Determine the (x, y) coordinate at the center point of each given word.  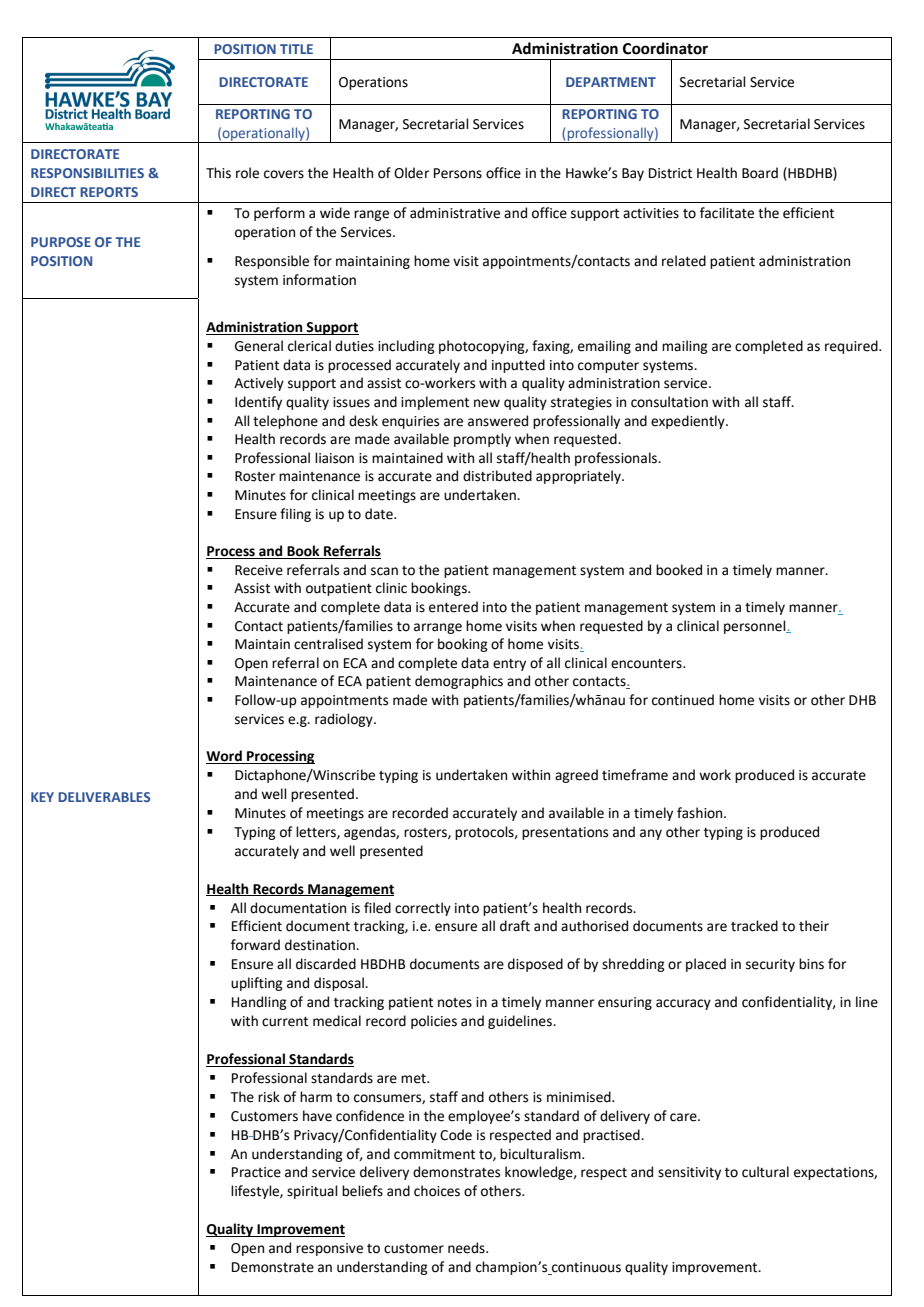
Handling (259, 1003)
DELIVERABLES (104, 797)
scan (384, 571)
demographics (459, 682)
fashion (701, 813)
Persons (458, 173)
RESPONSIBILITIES (87, 173)
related (684, 261)
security (770, 965)
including (406, 347)
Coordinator (665, 48)
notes (455, 1003)
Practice (256, 1172)
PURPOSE (61, 242)
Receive (259, 570)
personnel (756, 627)
